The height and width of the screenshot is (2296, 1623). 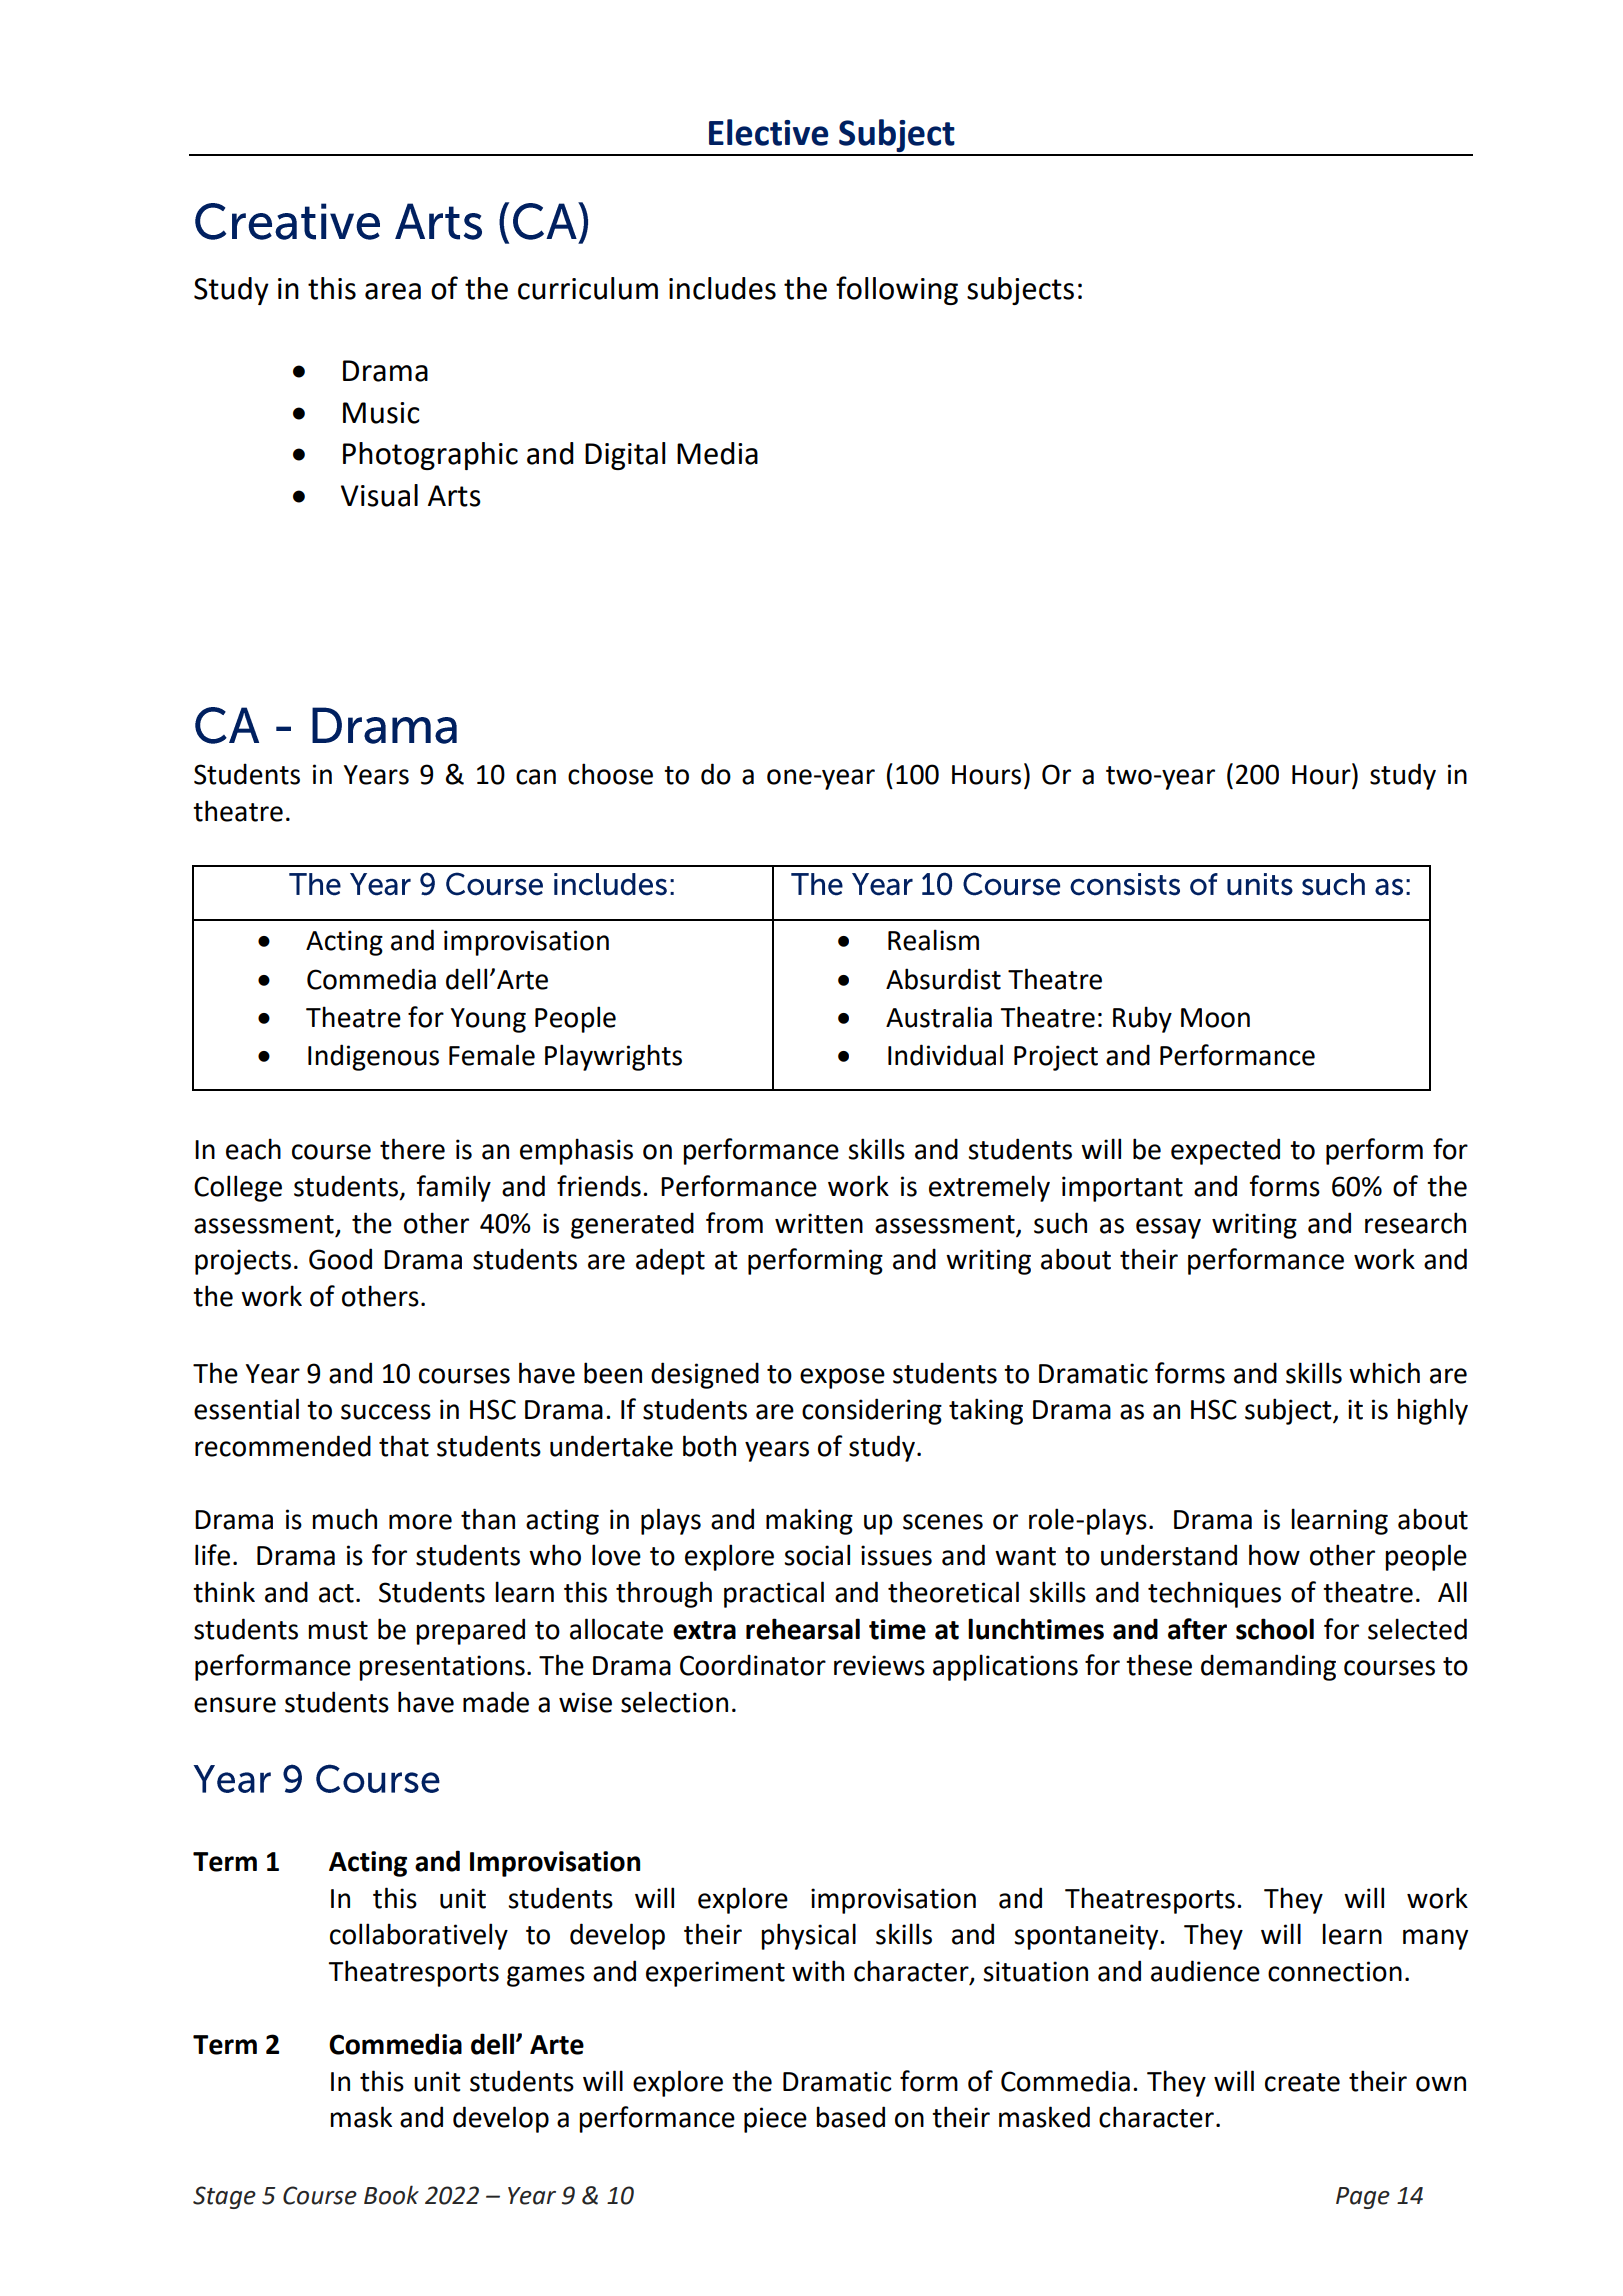 What do you see at coordinates (536, 777) in the screenshot?
I see `can` at bounding box center [536, 777].
